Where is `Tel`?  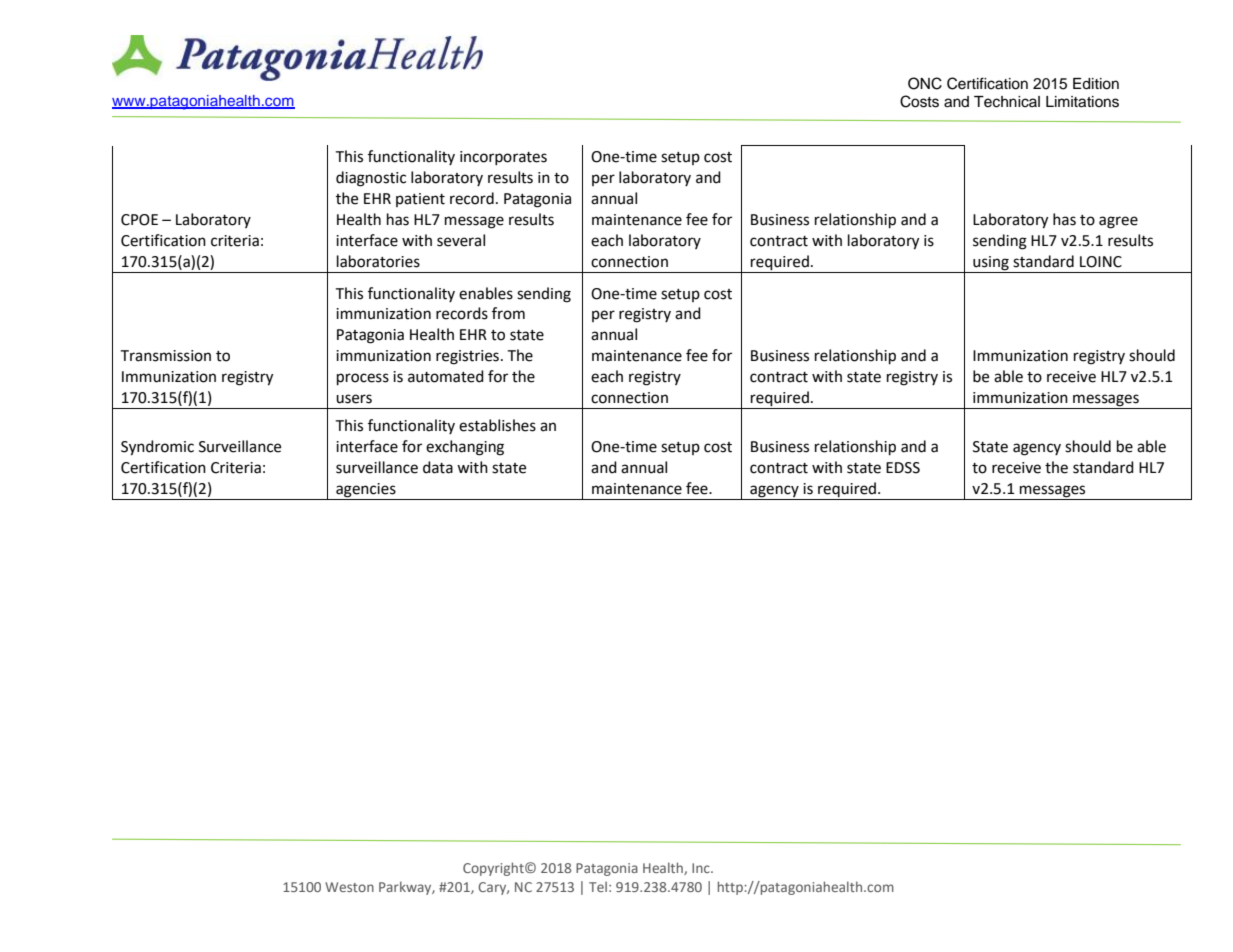 Tel is located at coordinates (598, 886).
